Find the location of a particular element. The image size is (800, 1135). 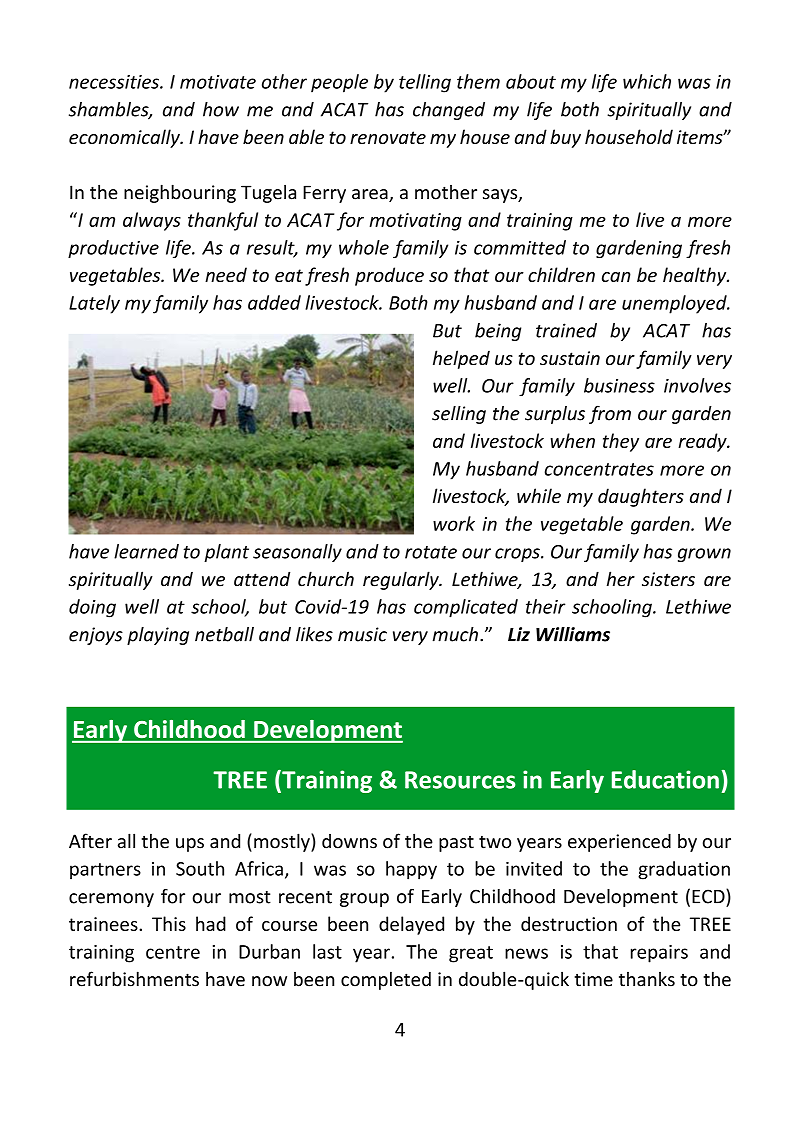

completed is located at coordinates (386, 980).
